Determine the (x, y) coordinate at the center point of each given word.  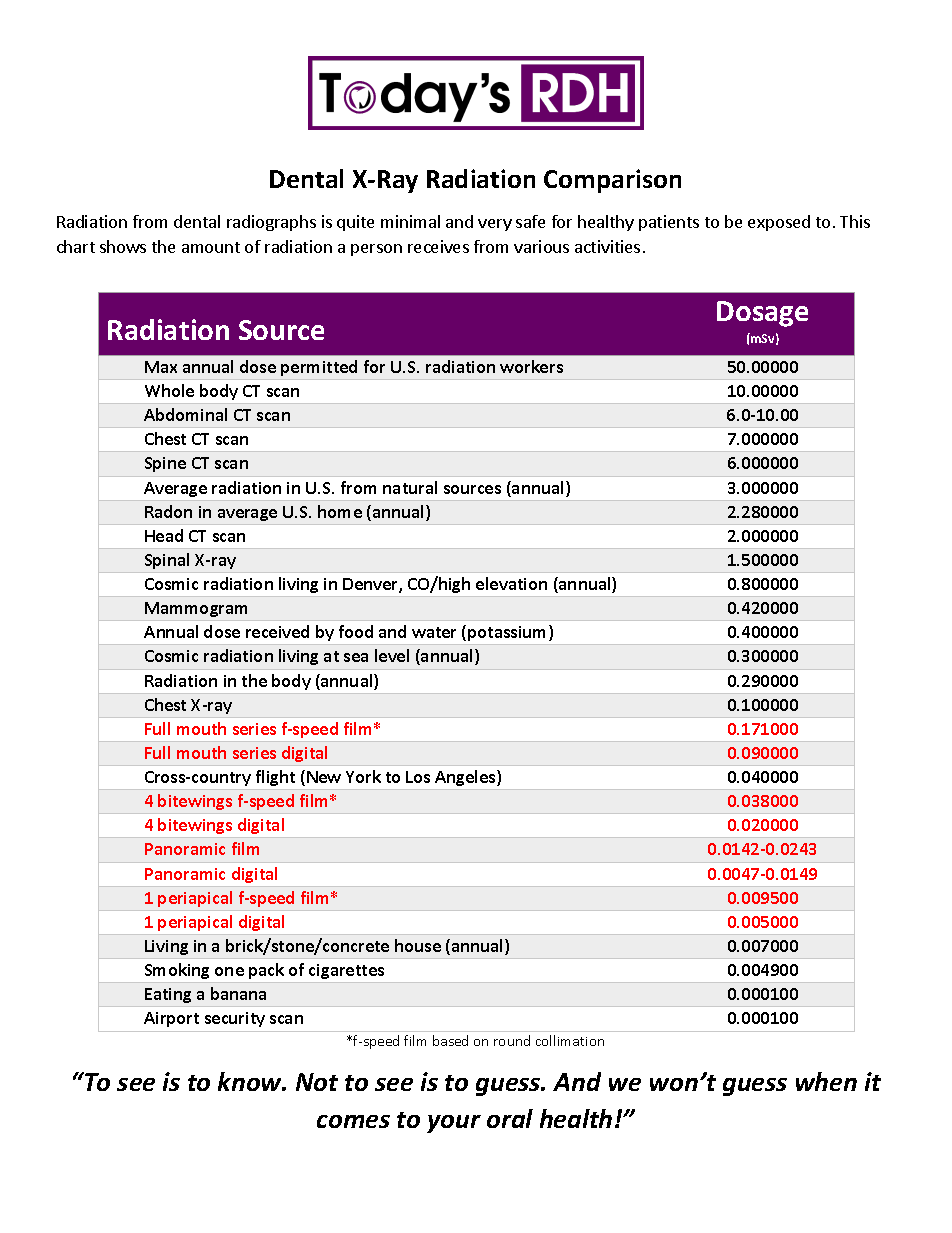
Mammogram (196, 609)
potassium (506, 633)
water (434, 632)
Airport (171, 1019)
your (454, 1124)
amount (211, 247)
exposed (779, 223)
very (495, 225)
